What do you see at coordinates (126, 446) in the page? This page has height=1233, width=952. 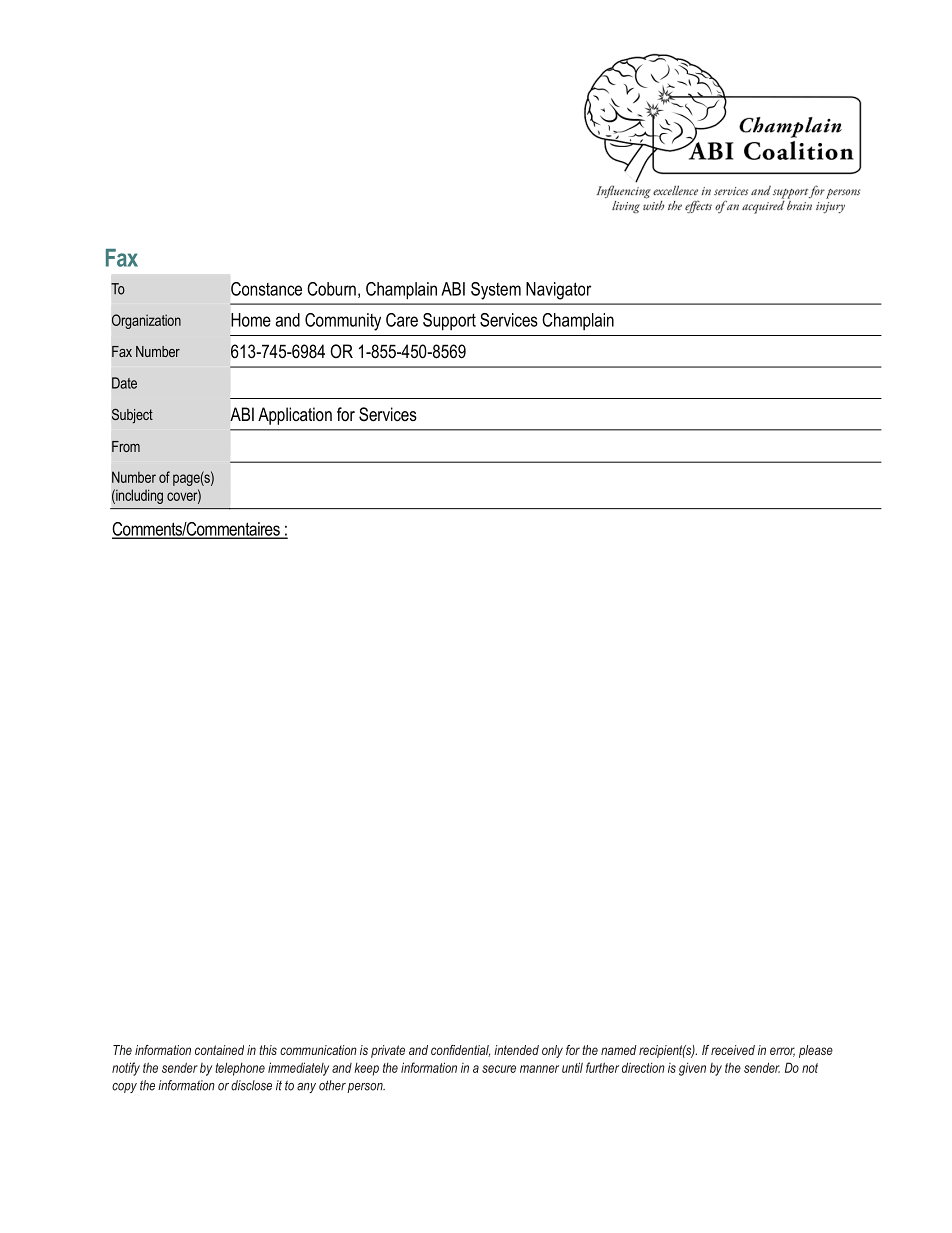 I see `From` at bounding box center [126, 446].
